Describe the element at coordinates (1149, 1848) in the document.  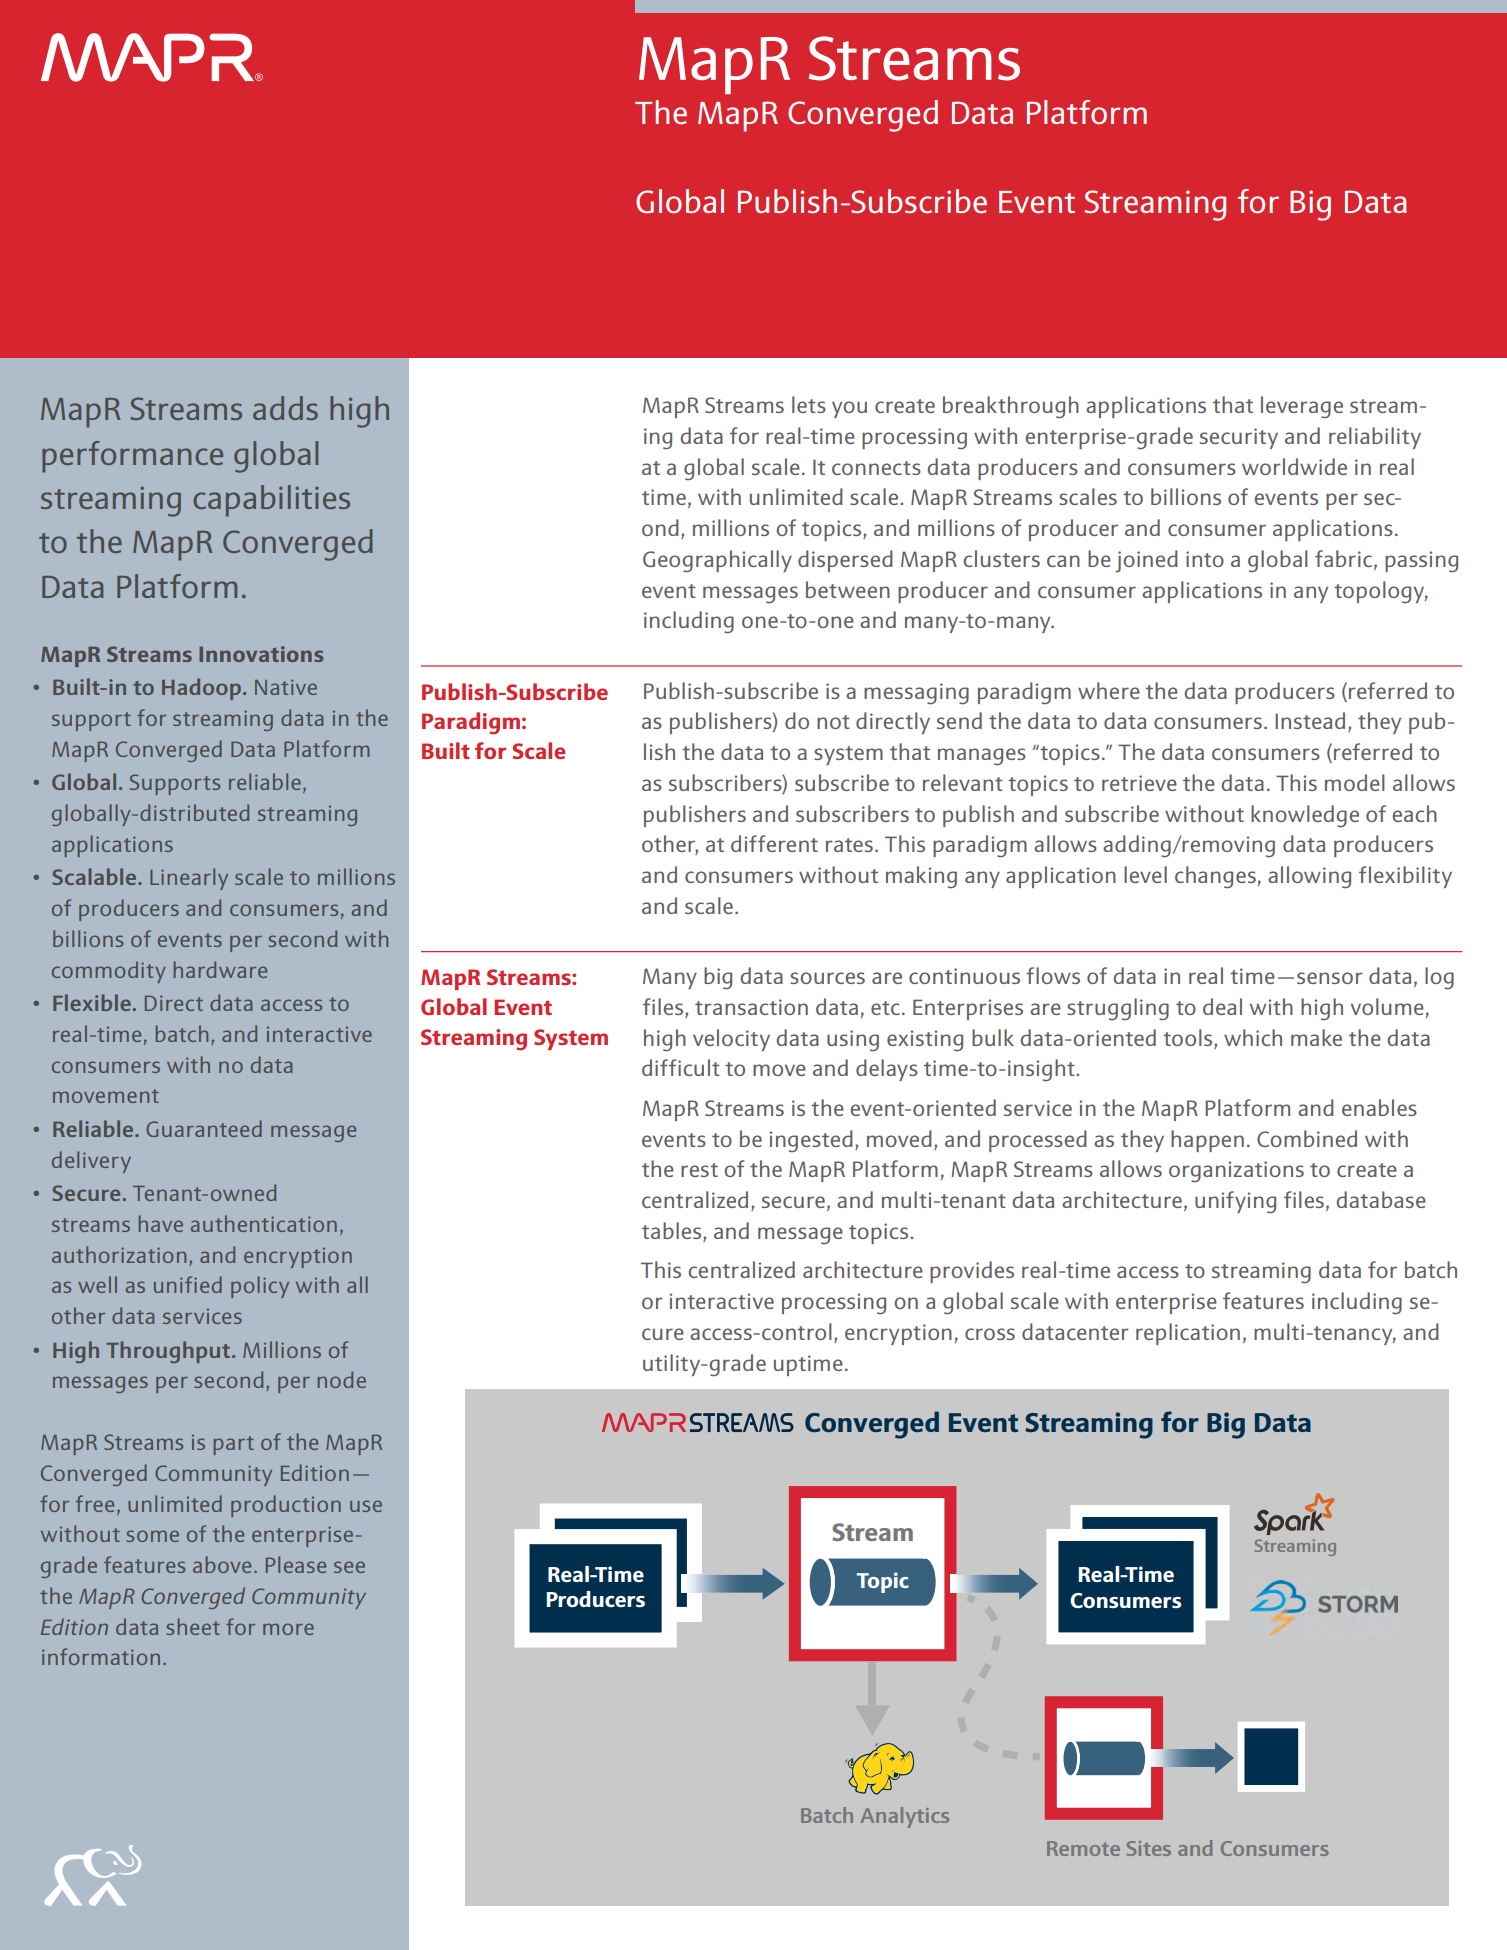
I see `Sites` at that location.
